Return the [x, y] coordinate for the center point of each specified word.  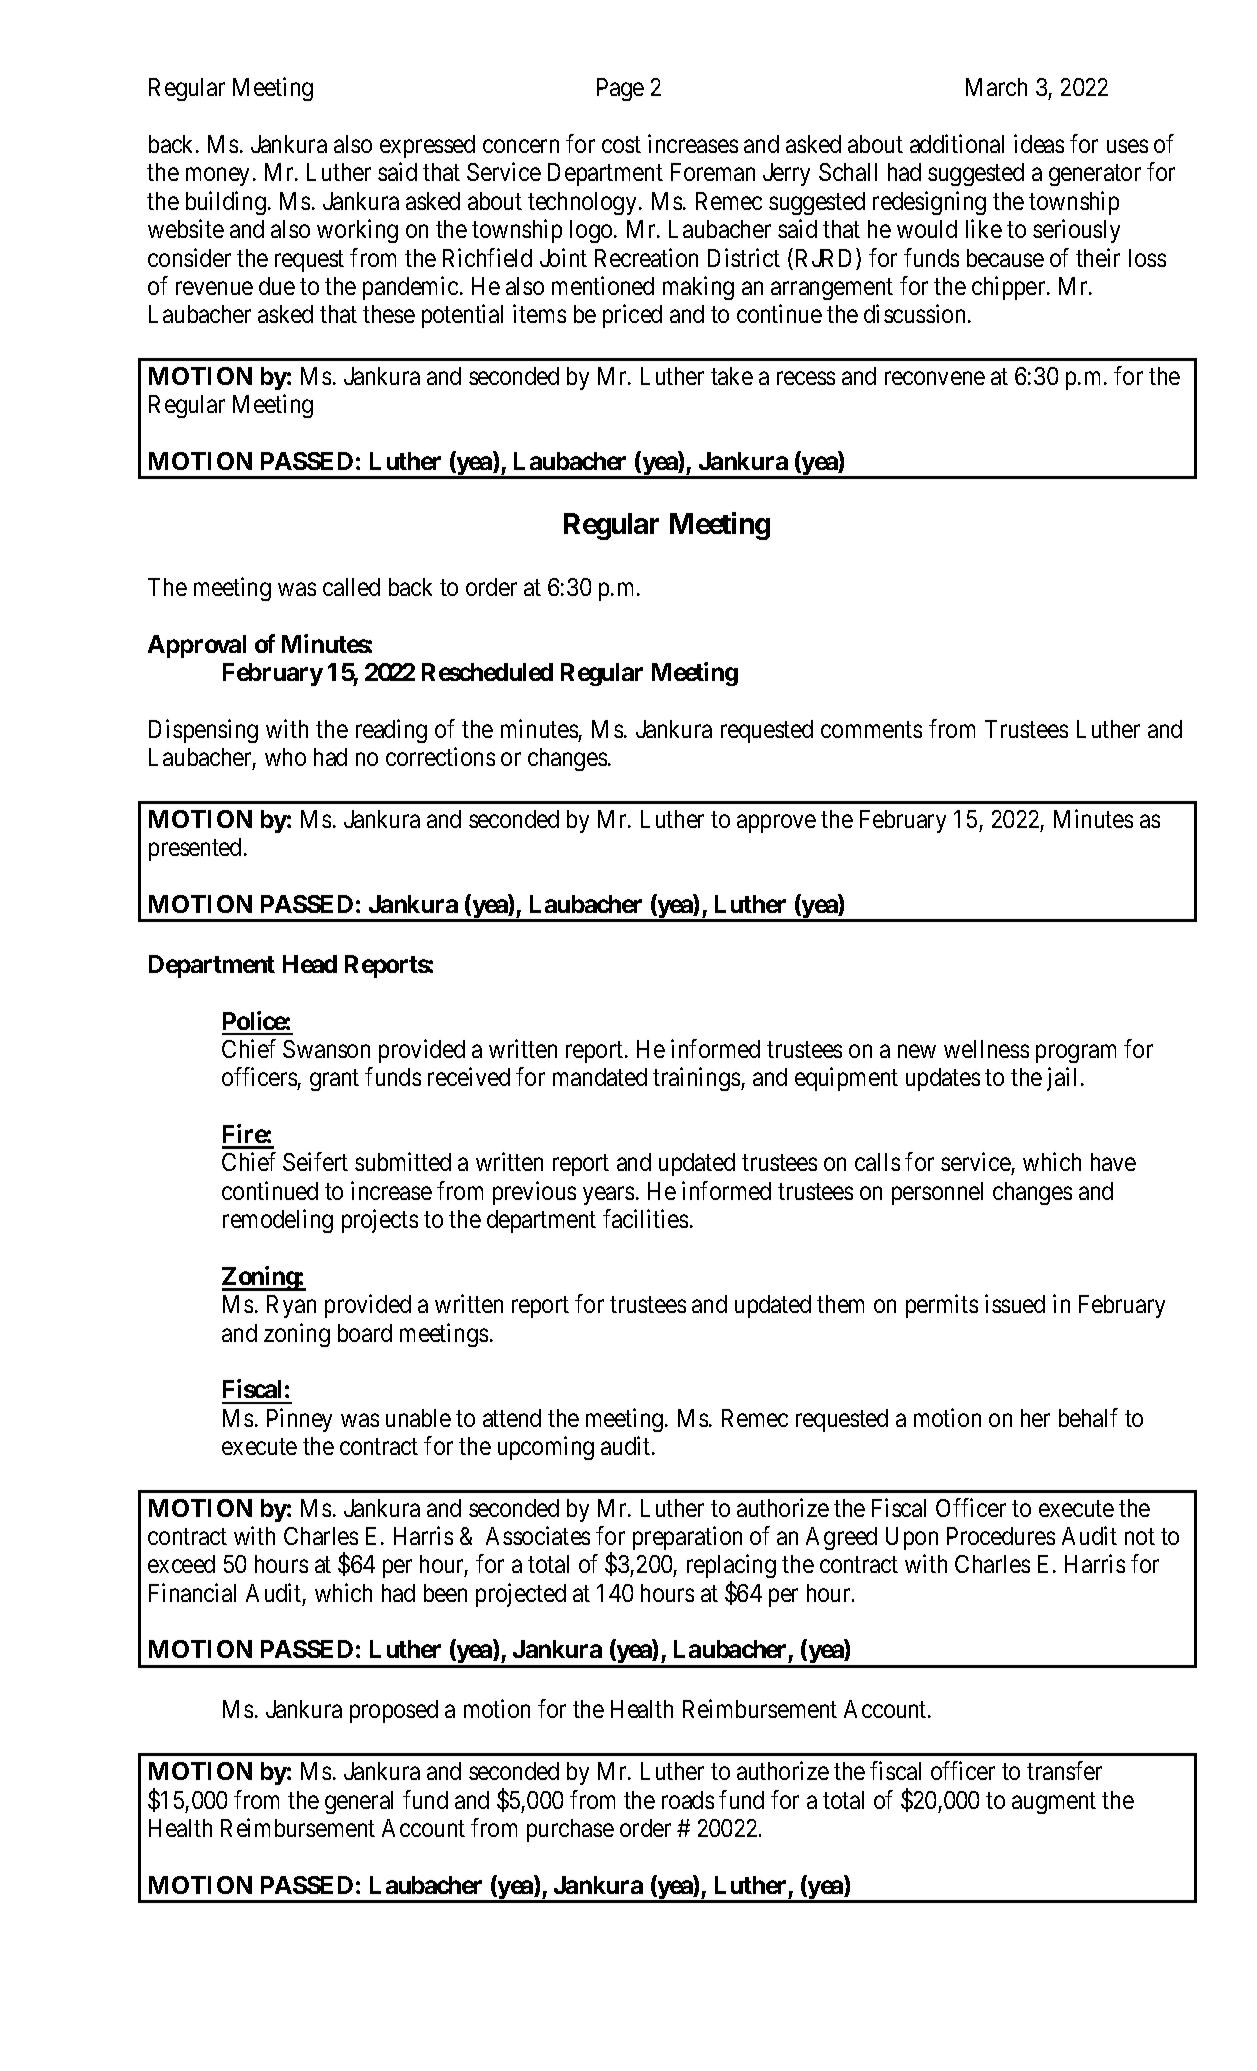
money [217, 177]
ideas [1039, 143]
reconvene [935, 378]
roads [688, 1800]
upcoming [546, 1448]
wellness [986, 1049]
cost [621, 145]
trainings [697, 1079]
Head [310, 964]
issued [1015, 1303]
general [359, 1802]
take [732, 376]
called [351, 587]
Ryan [291, 1306]
